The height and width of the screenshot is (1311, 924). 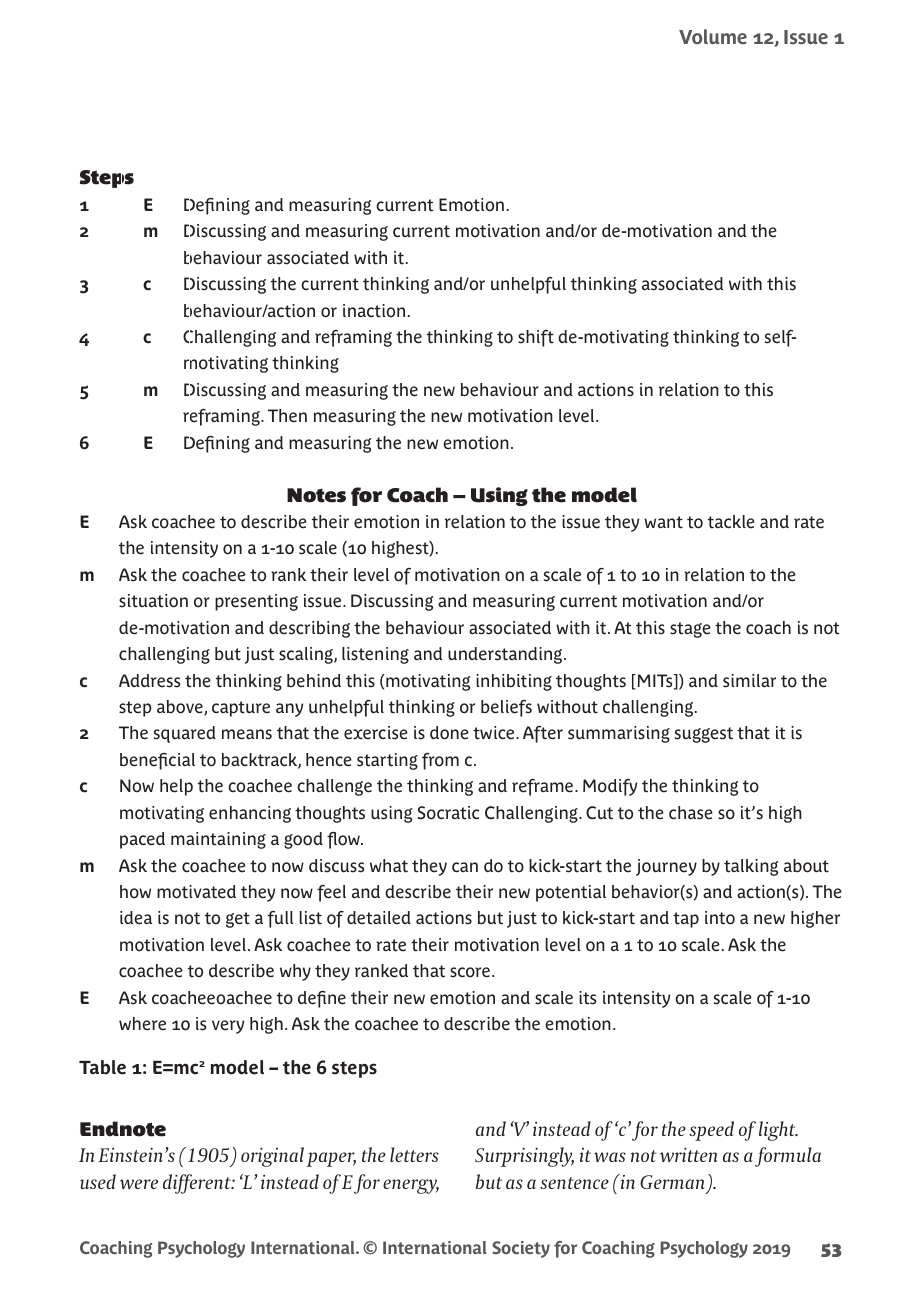 I want to click on shift, so click(x=536, y=338).
